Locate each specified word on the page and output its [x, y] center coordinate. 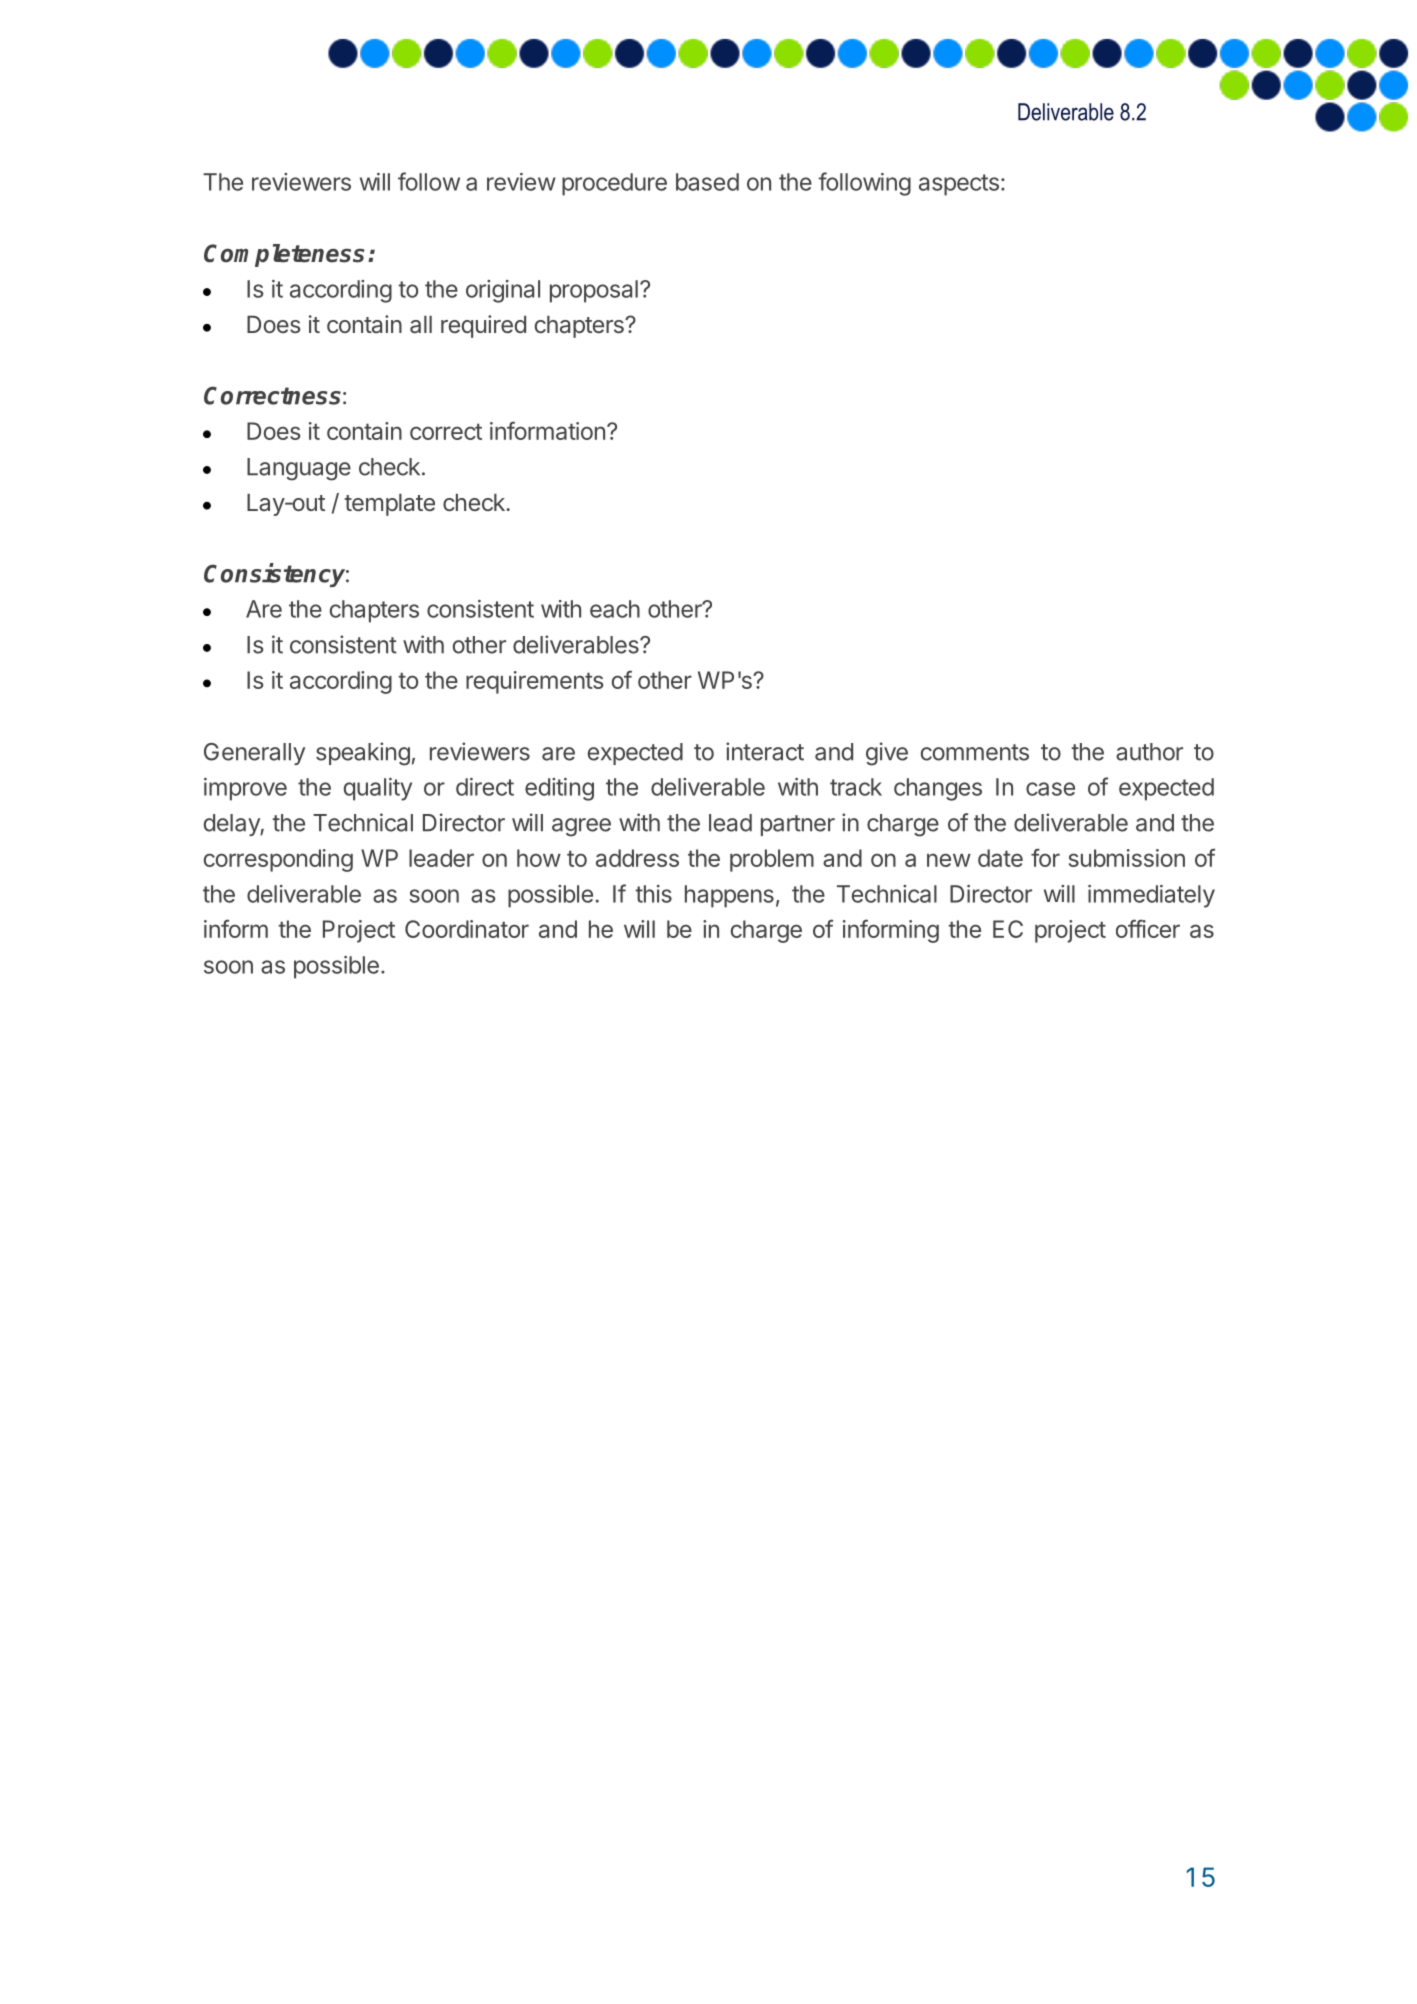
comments [975, 752]
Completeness [284, 255]
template [390, 505]
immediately [1151, 896]
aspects [959, 185]
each [615, 609]
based [707, 182]
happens [729, 896]
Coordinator [467, 929]
